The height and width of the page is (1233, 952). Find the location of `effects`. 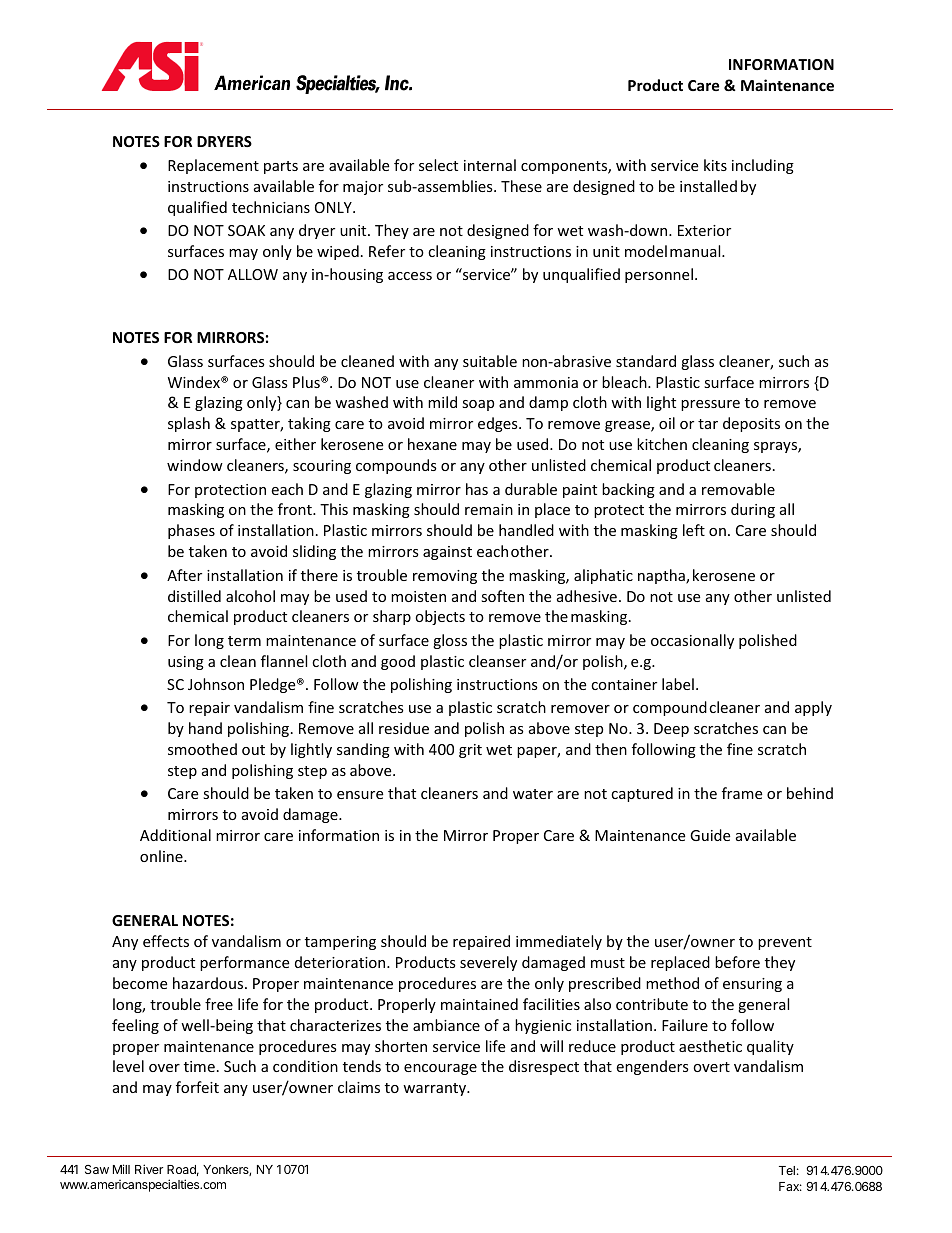

effects is located at coordinates (166, 941).
